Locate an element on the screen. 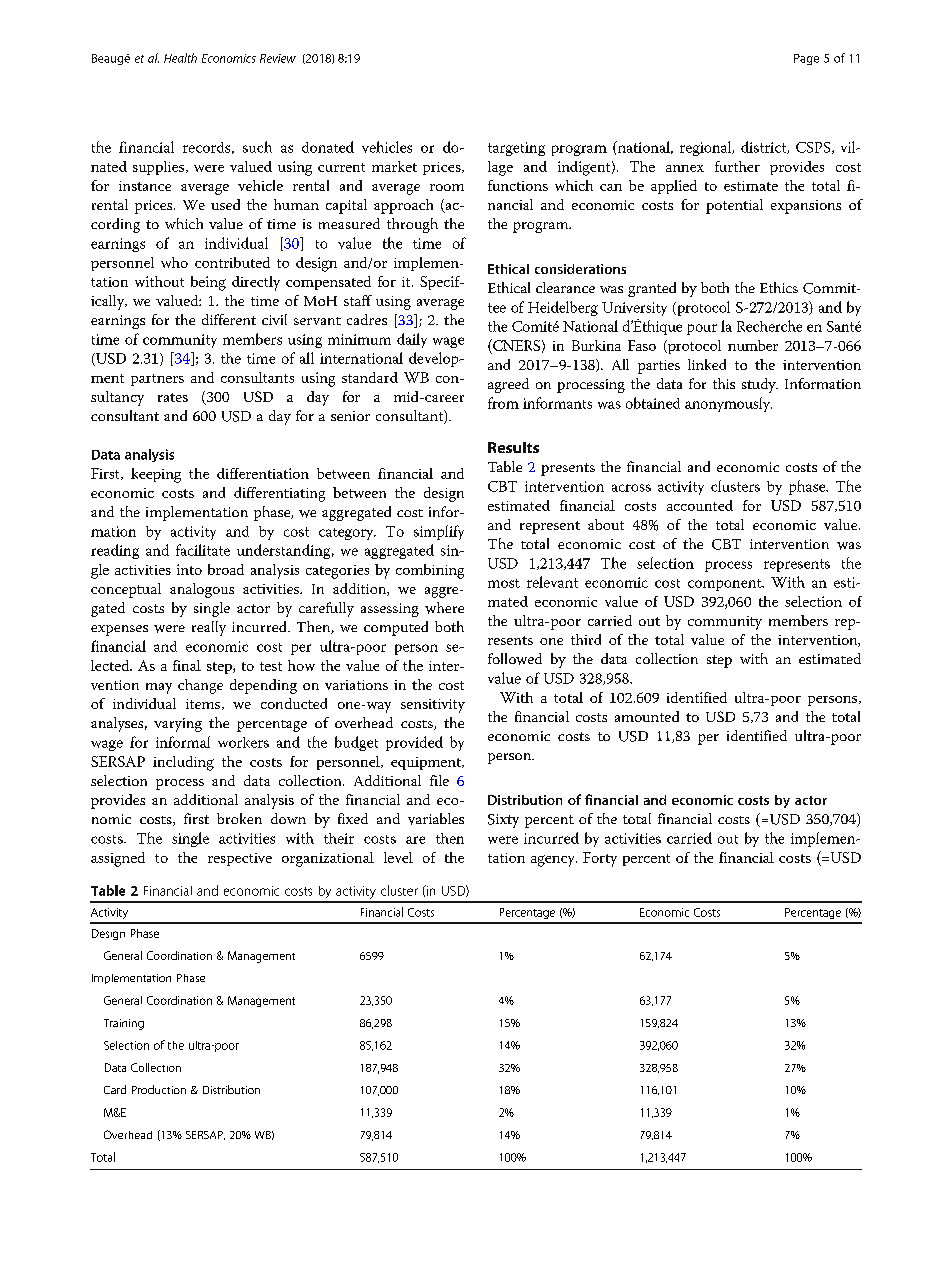 This screenshot has height=1265, width=952. into is located at coordinates (189, 569).
